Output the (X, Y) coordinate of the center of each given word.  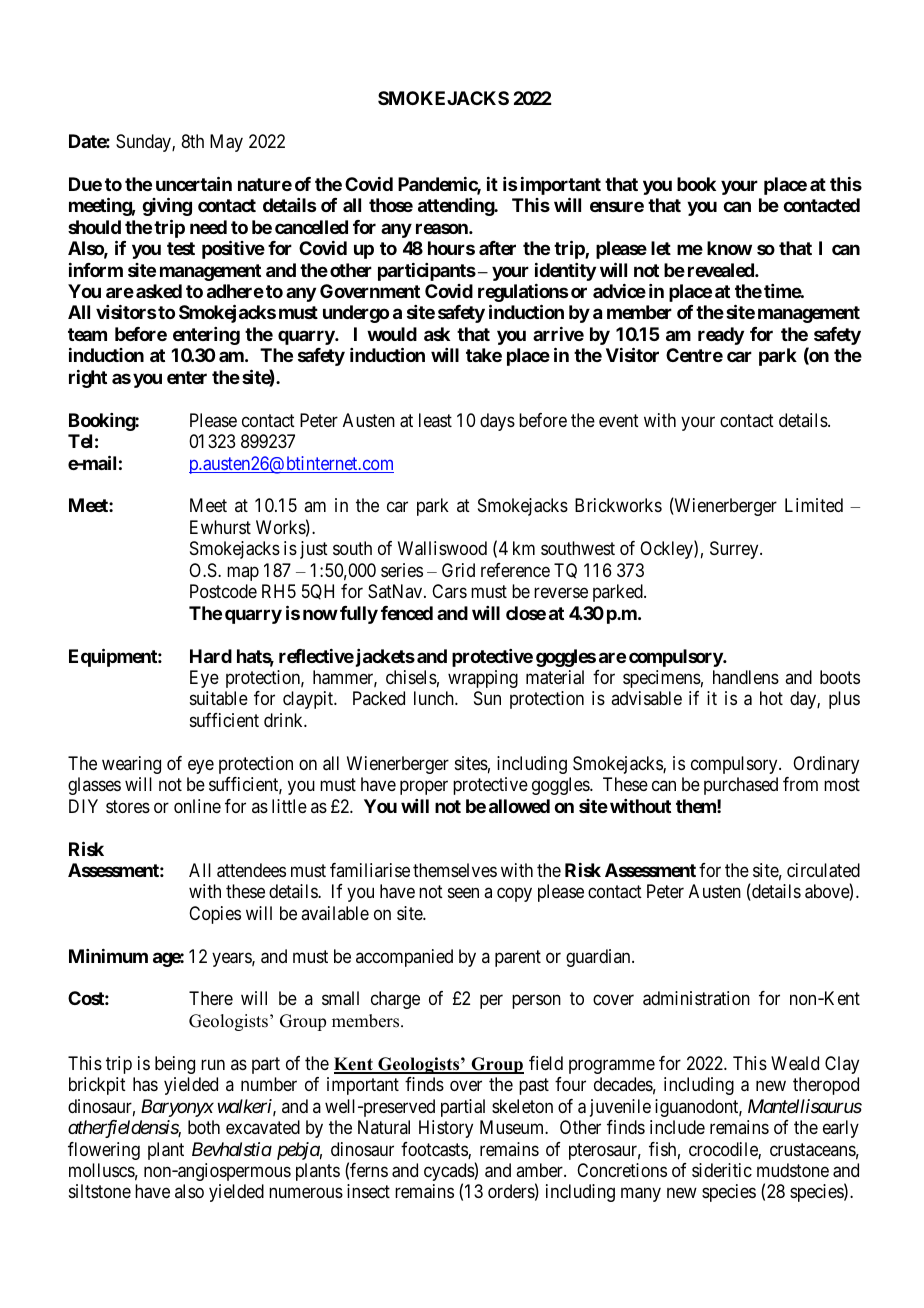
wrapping (483, 679)
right (88, 379)
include (677, 1127)
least (435, 420)
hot (771, 698)
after (497, 248)
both (204, 1127)
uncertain (194, 183)
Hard (211, 656)
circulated (823, 870)
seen (463, 893)
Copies (215, 915)
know (729, 248)
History (446, 1129)
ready (721, 336)
